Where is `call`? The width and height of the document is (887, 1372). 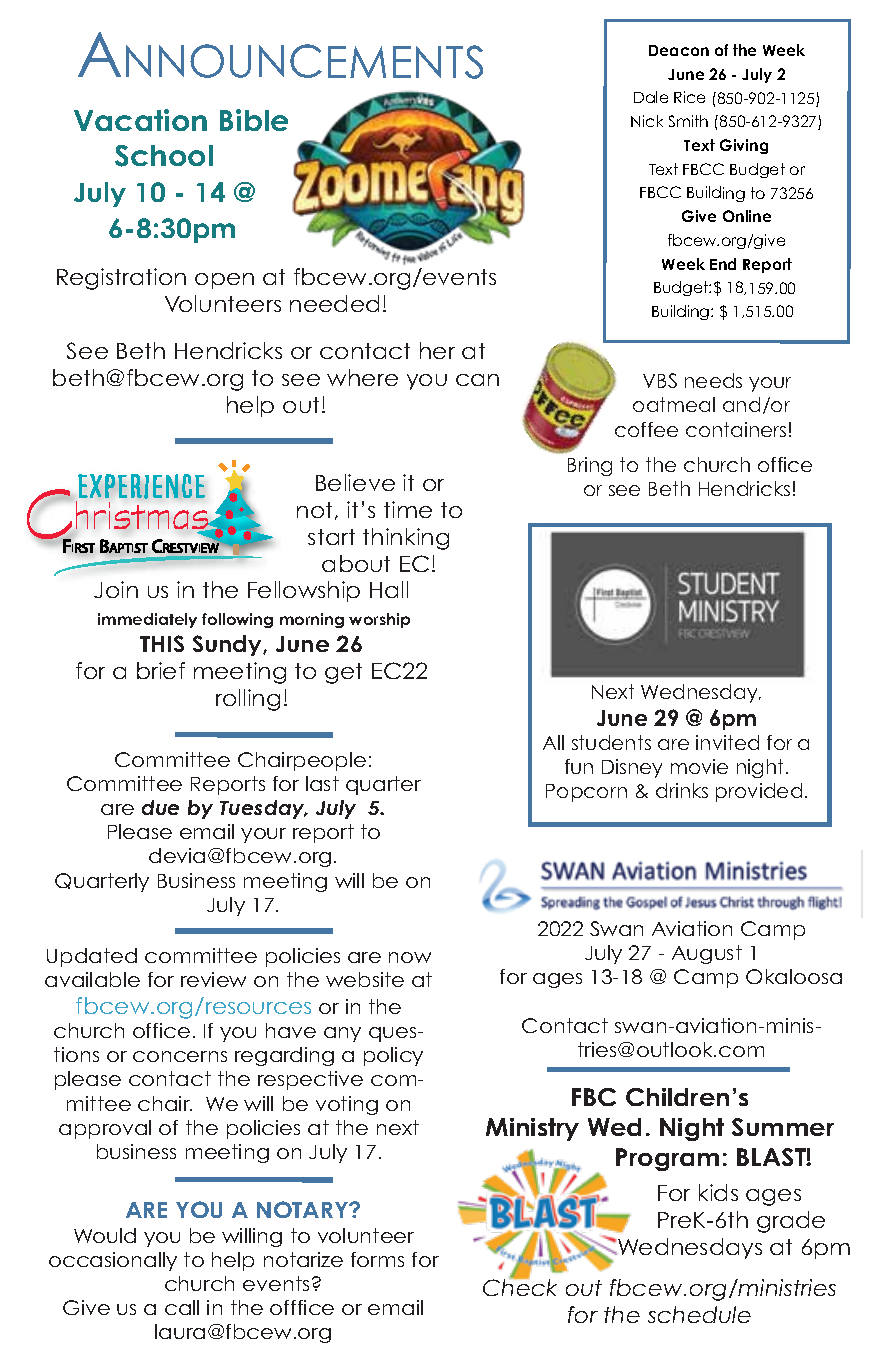 call is located at coordinates (182, 1307).
